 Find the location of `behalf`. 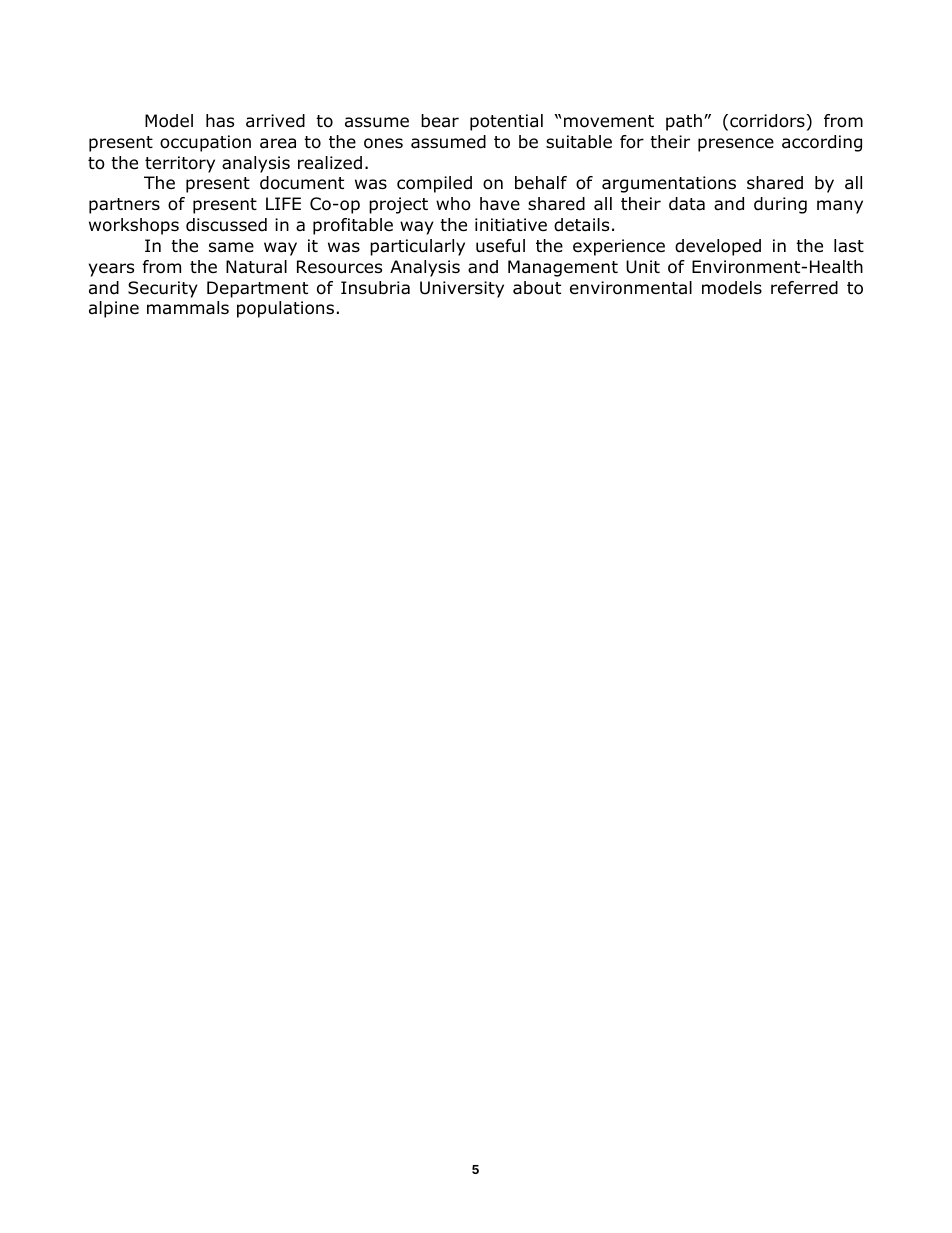

behalf is located at coordinates (541, 183).
